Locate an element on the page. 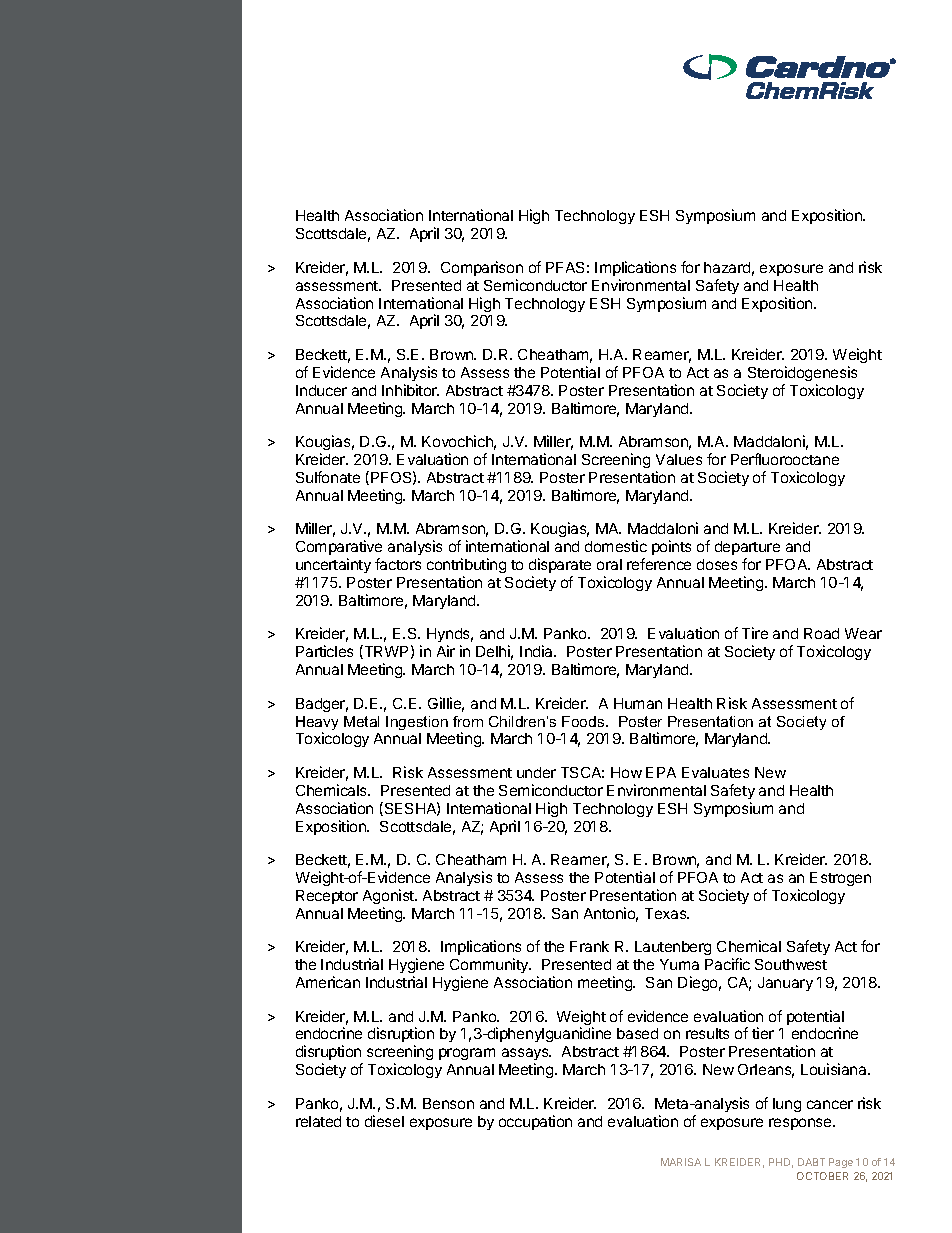  departure is located at coordinates (747, 548).
